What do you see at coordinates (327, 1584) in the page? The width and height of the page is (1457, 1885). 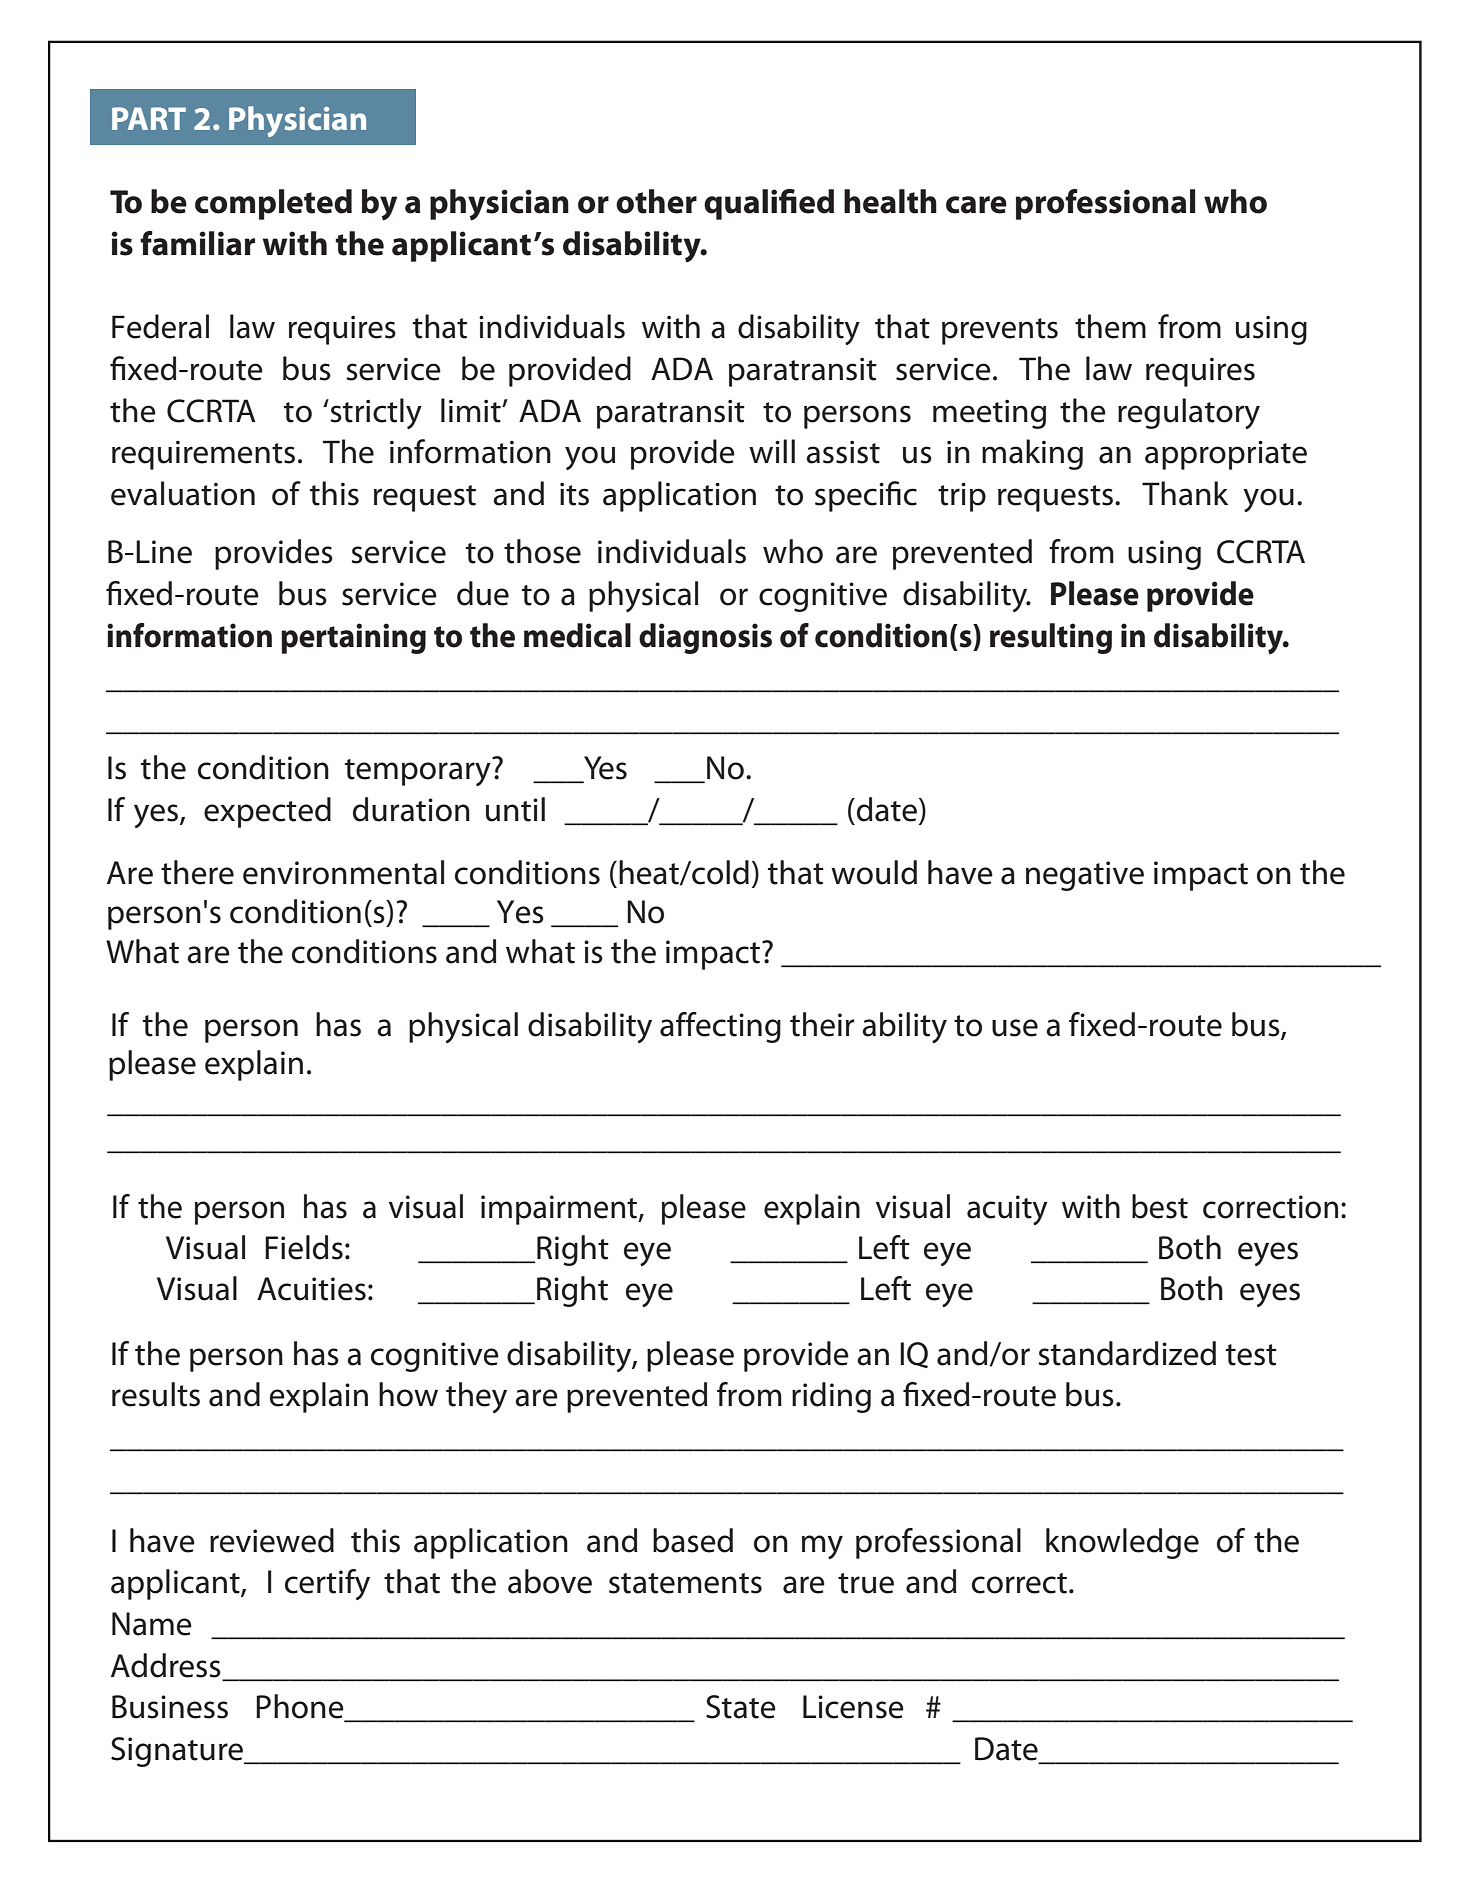 I see `certify` at bounding box center [327, 1584].
